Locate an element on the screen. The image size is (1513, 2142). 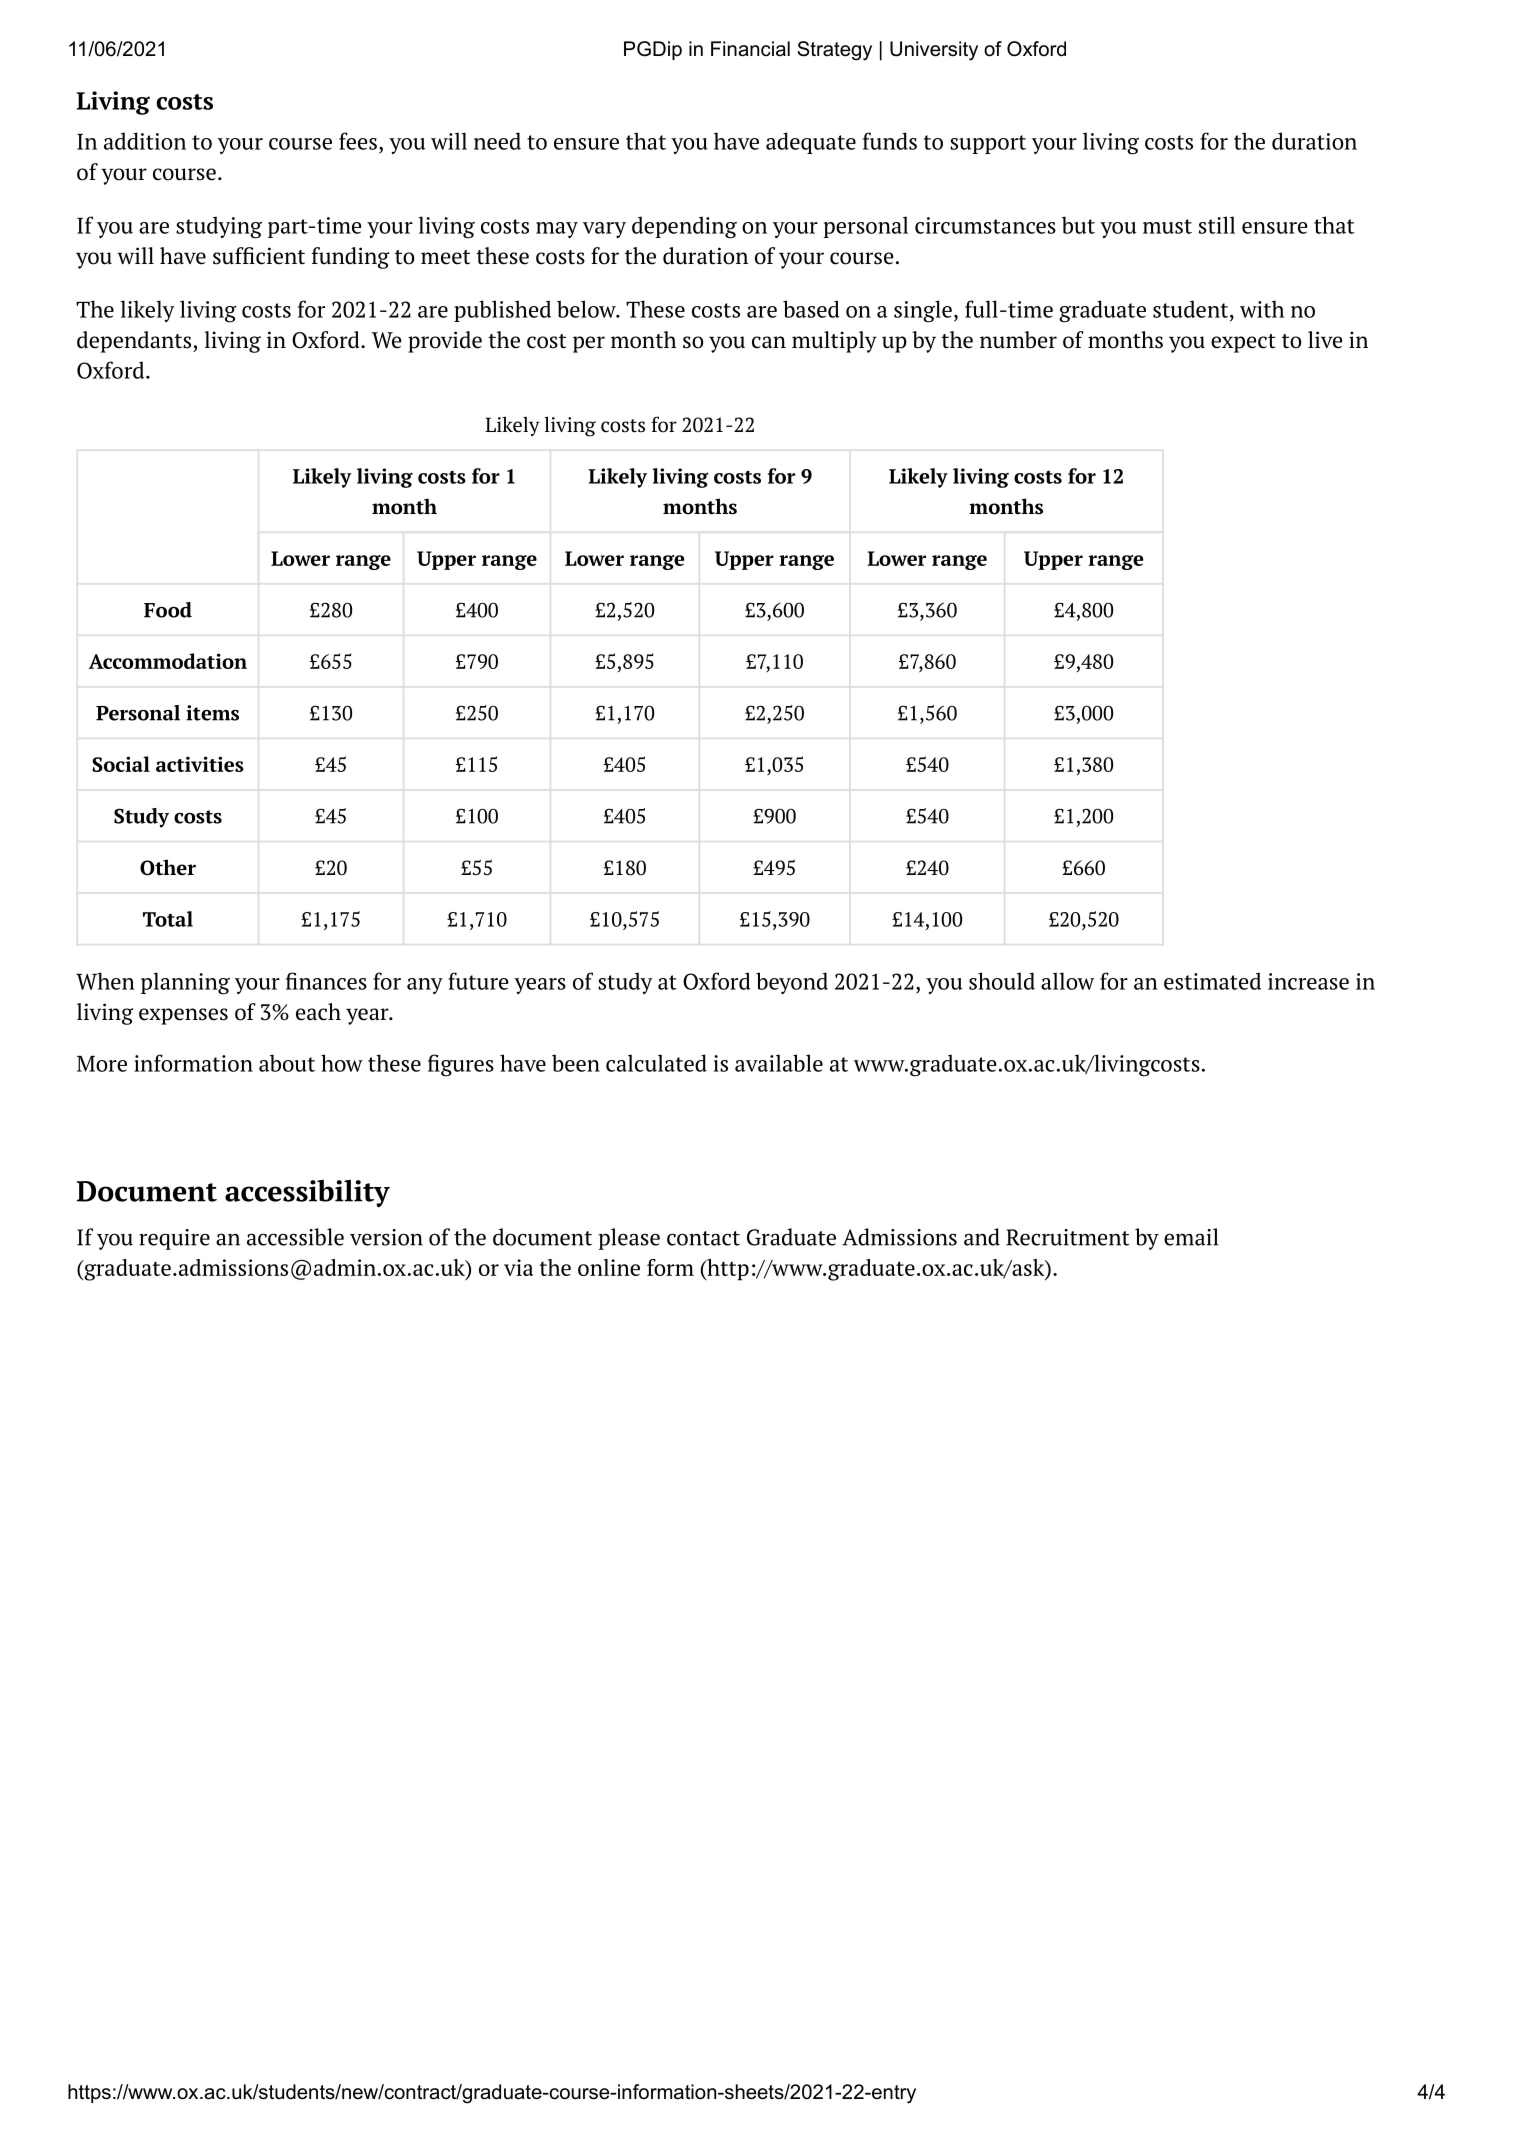
expect is located at coordinates (1243, 343).
